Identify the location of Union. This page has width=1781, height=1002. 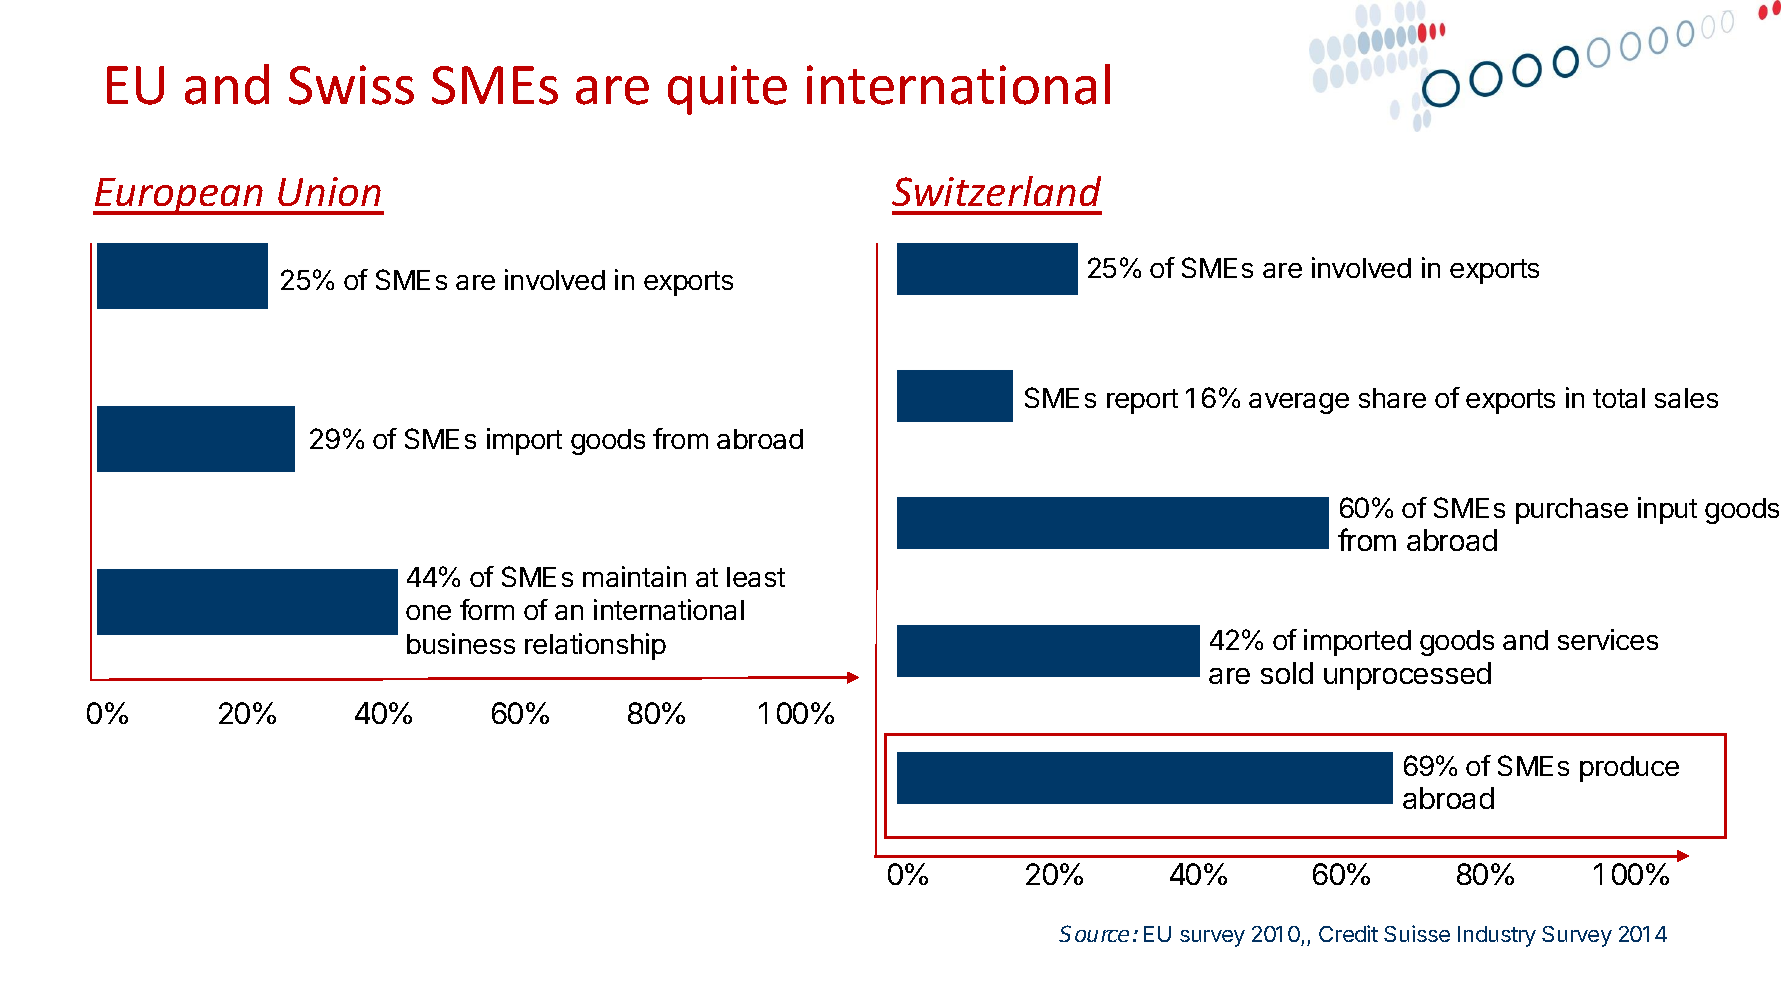
(329, 191).
